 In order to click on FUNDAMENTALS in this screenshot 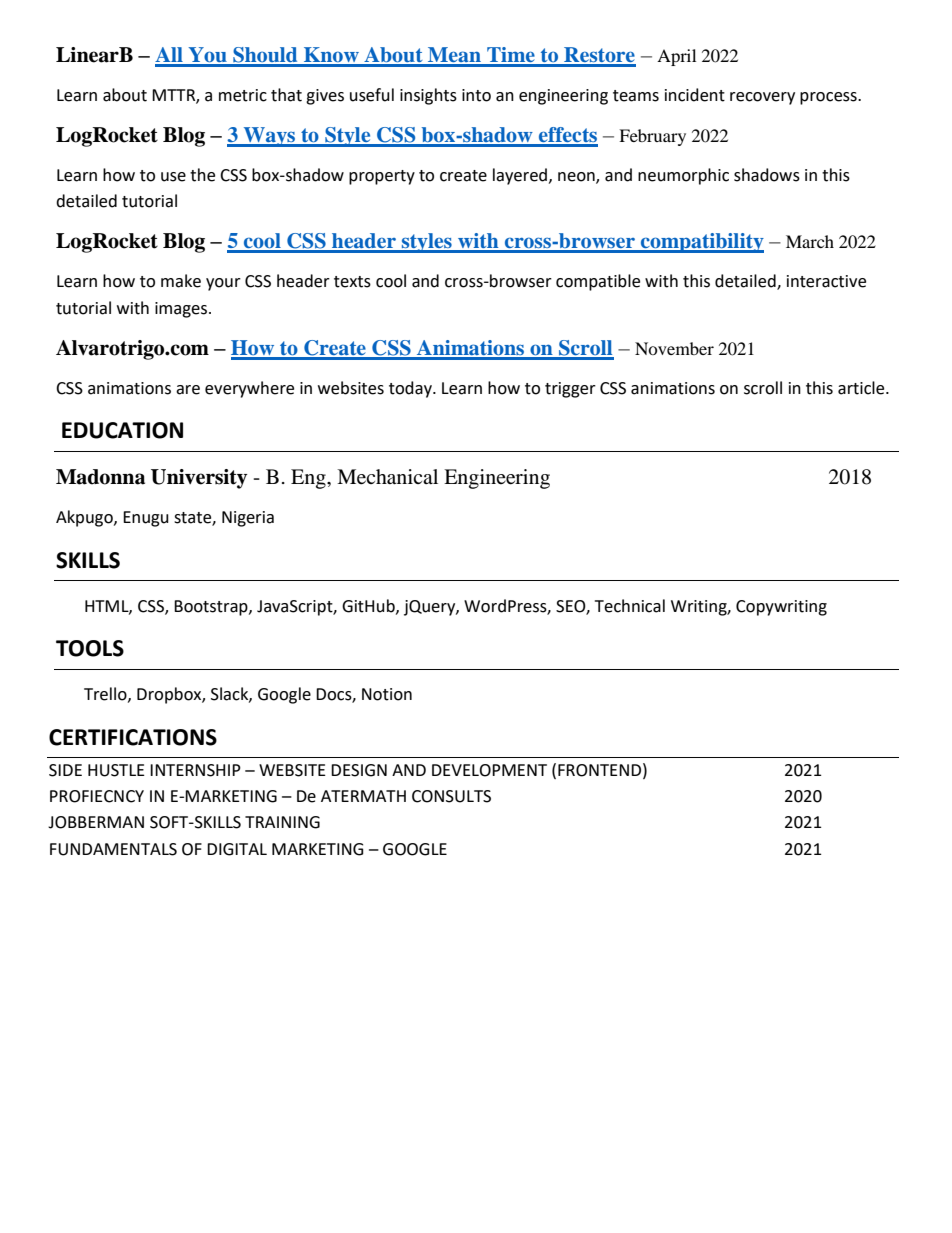, I will do `click(113, 849)`.
